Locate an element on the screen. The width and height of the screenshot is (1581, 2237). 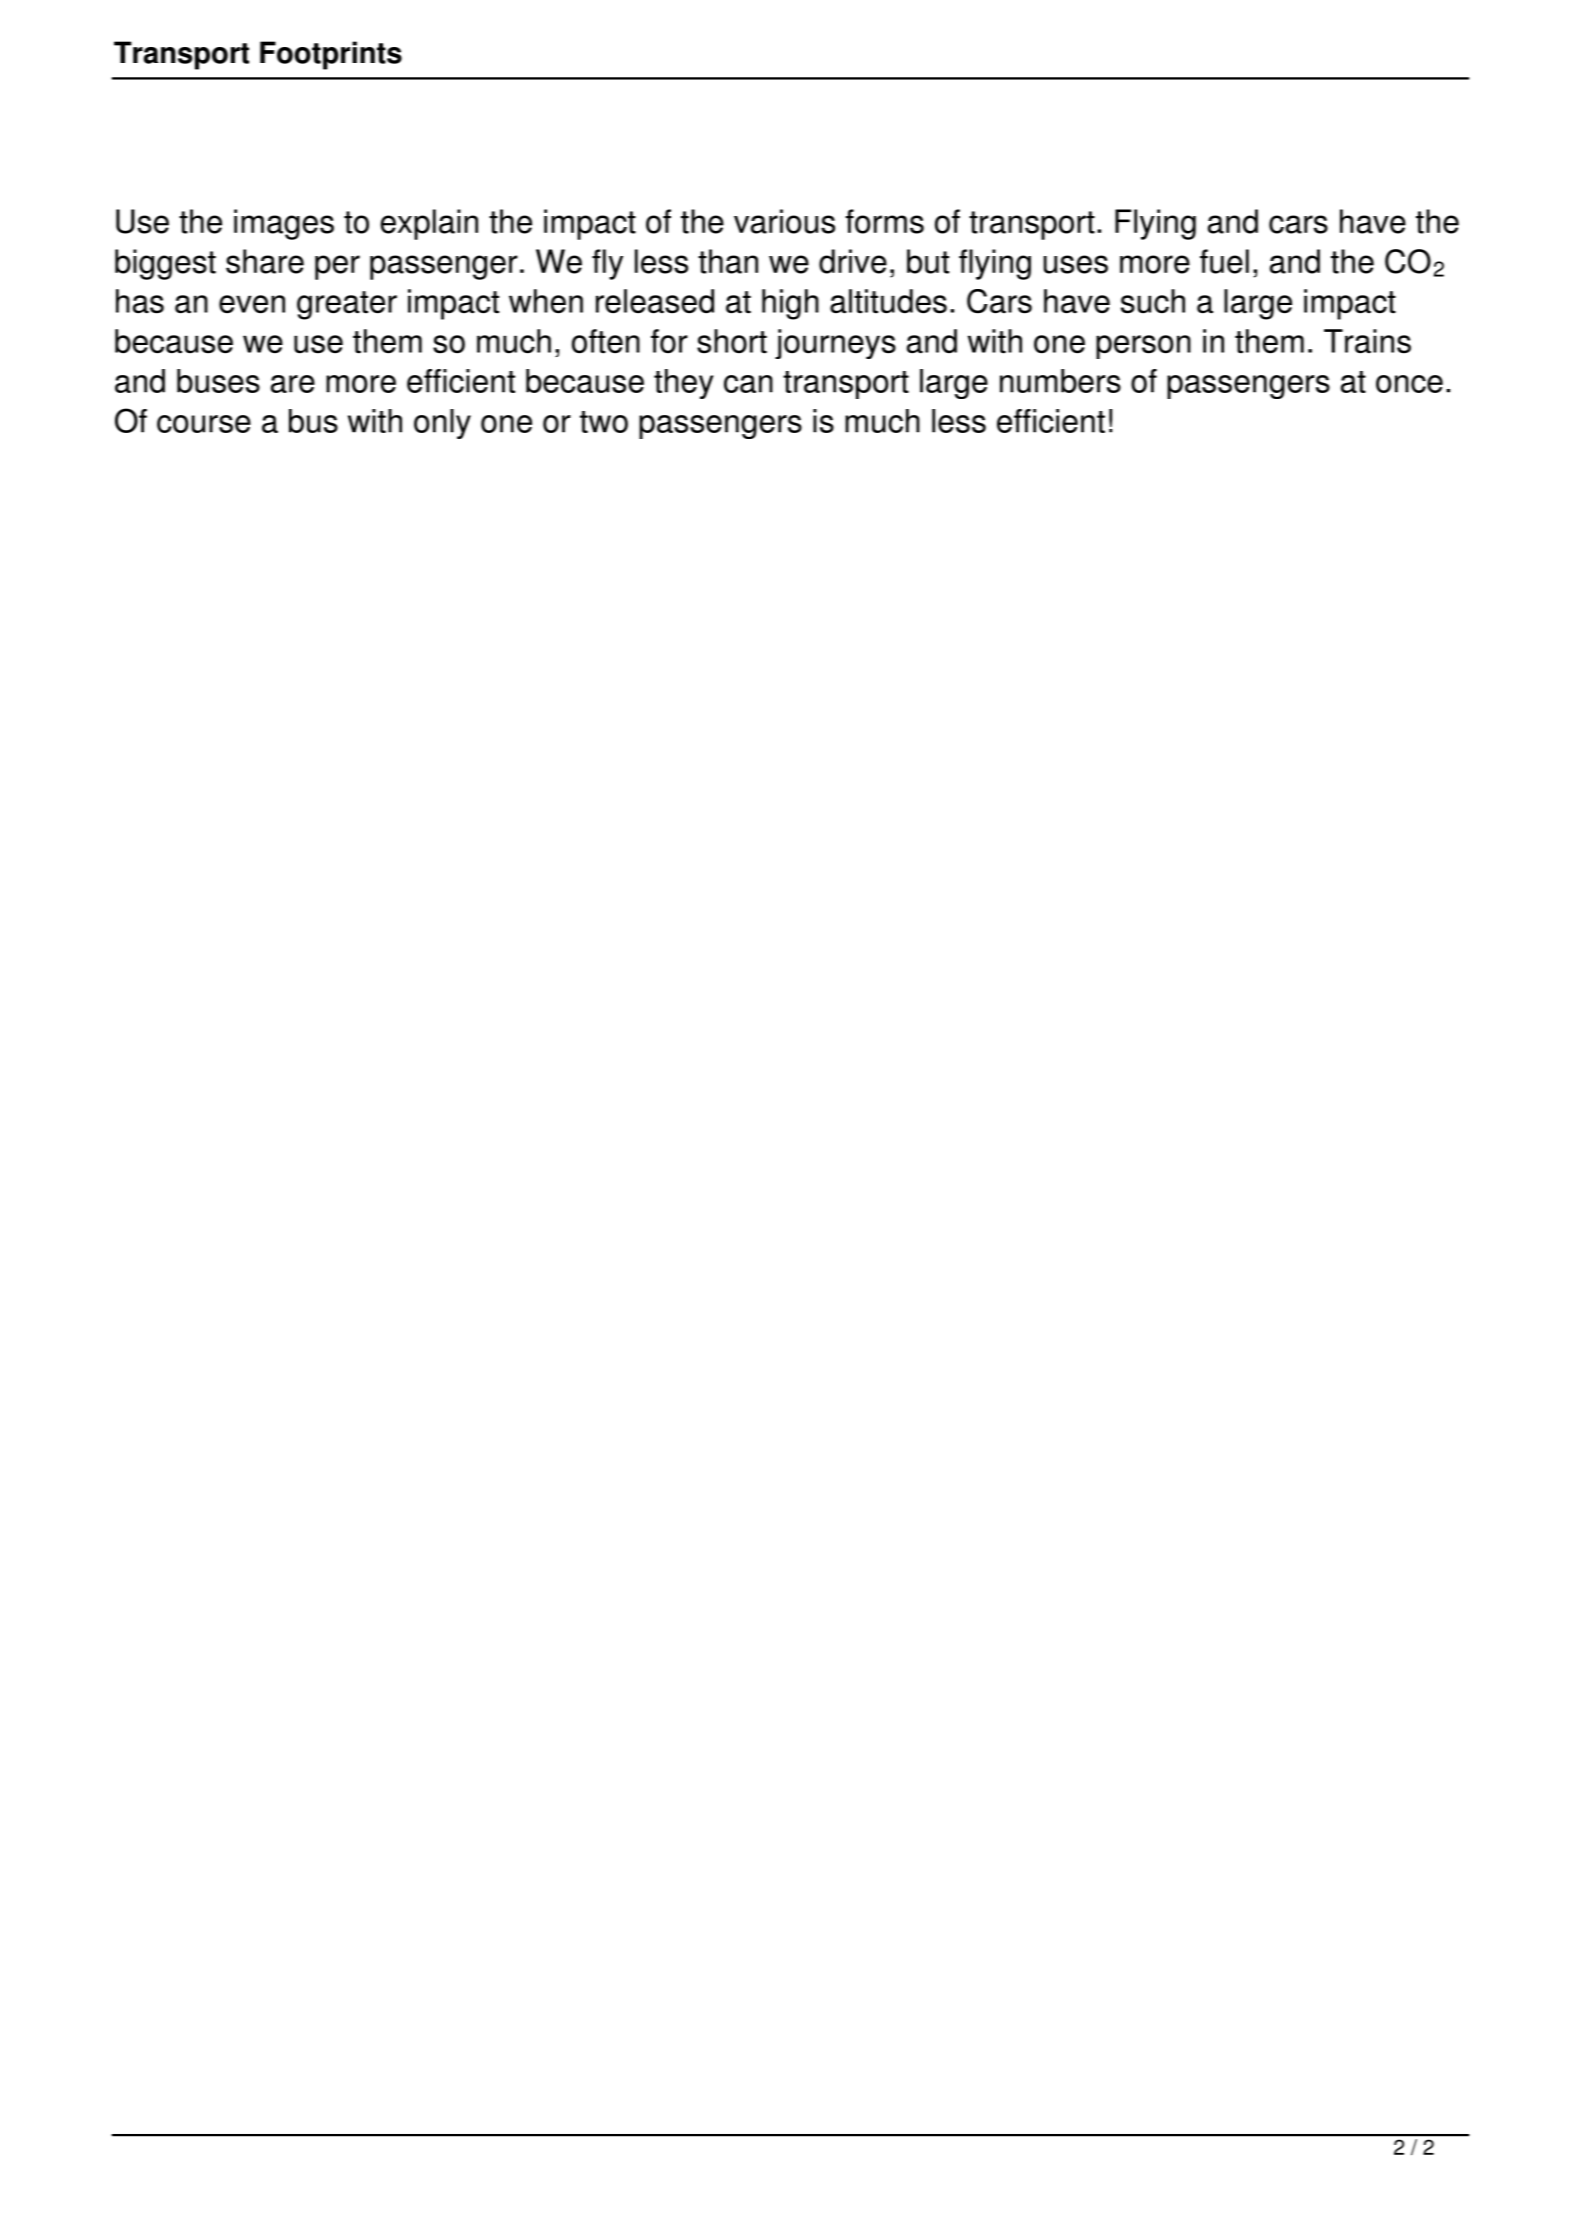
Footprints is located at coordinates (331, 55).
